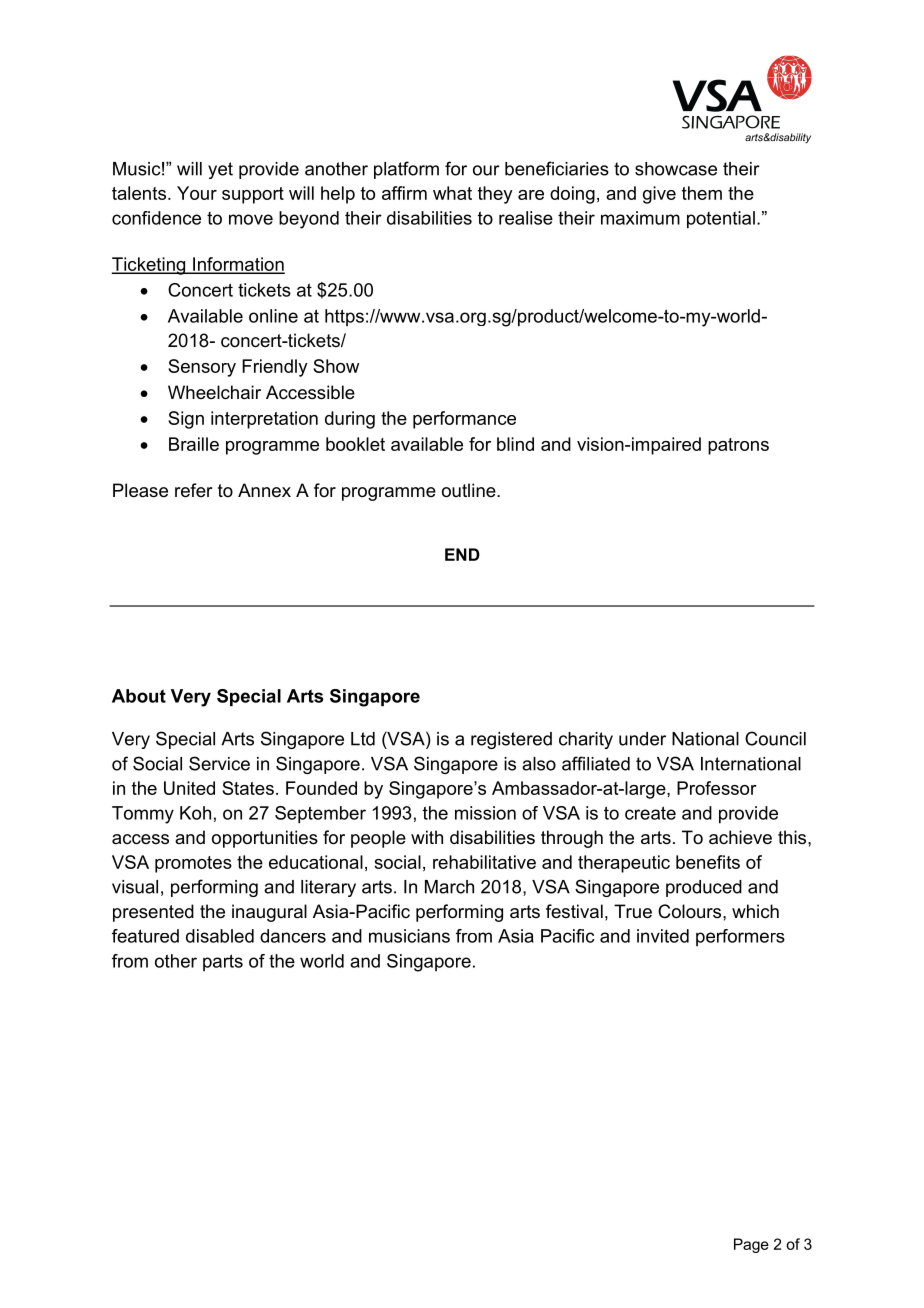  I want to click on Your, so click(197, 193).
